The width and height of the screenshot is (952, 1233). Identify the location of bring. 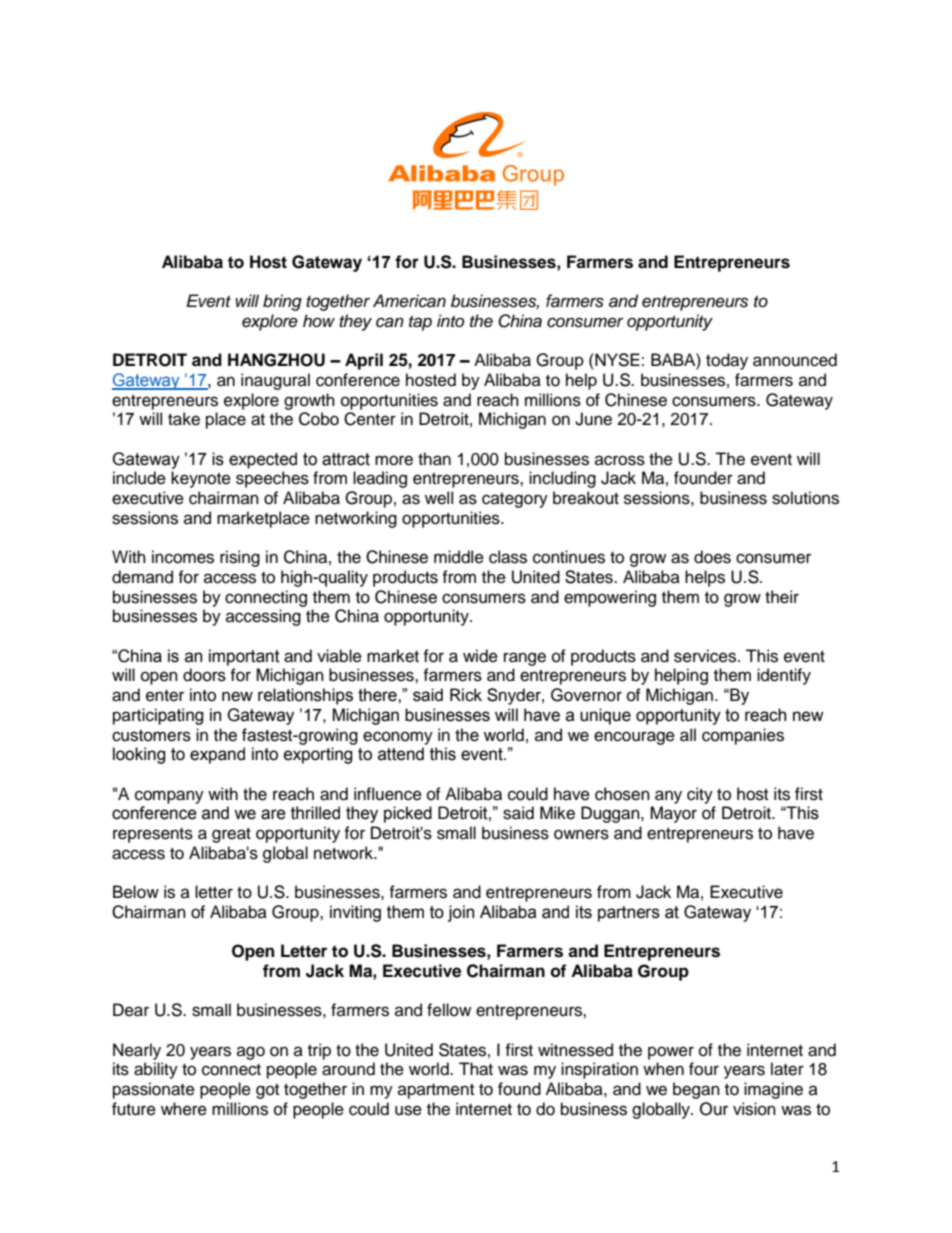
(282, 302).
